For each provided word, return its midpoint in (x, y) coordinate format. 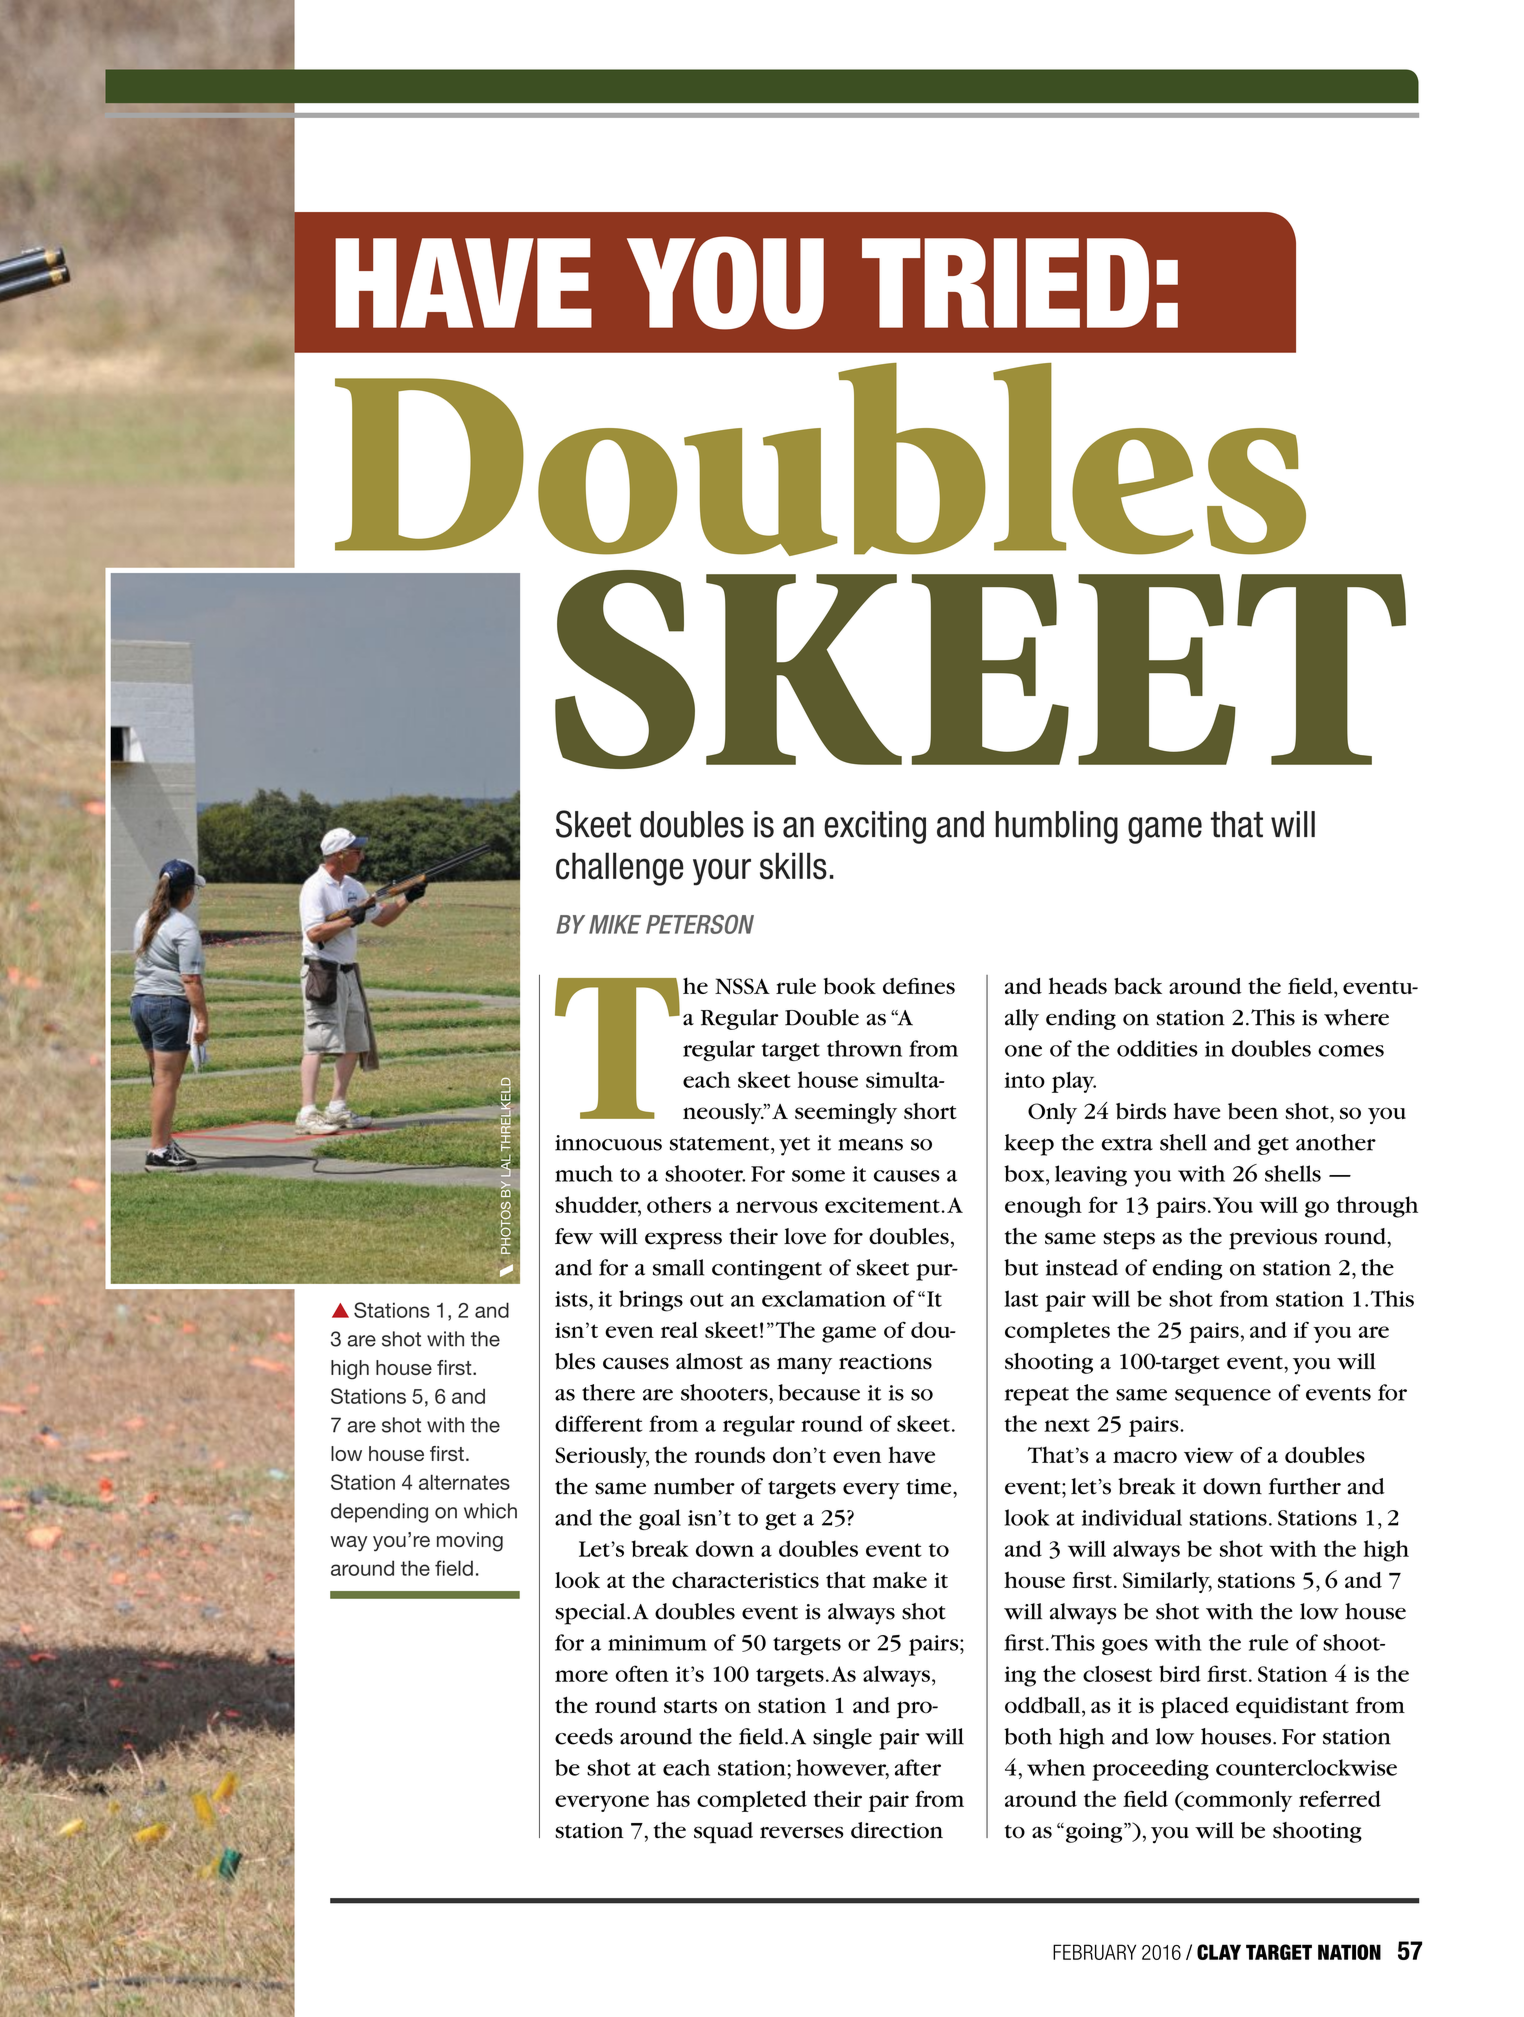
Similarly (1167, 1582)
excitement (882, 1205)
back (1138, 986)
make (900, 1580)
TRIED (1005, 283)
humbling (1056, 827)
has (673, 1798)
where (1356, 1017)
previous (1273, 1239)
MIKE (615, 924)
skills (793, 866)
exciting (875, 827)
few (574, 1236)
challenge (620, 869)
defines (919, 986)
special (591, 1614)
